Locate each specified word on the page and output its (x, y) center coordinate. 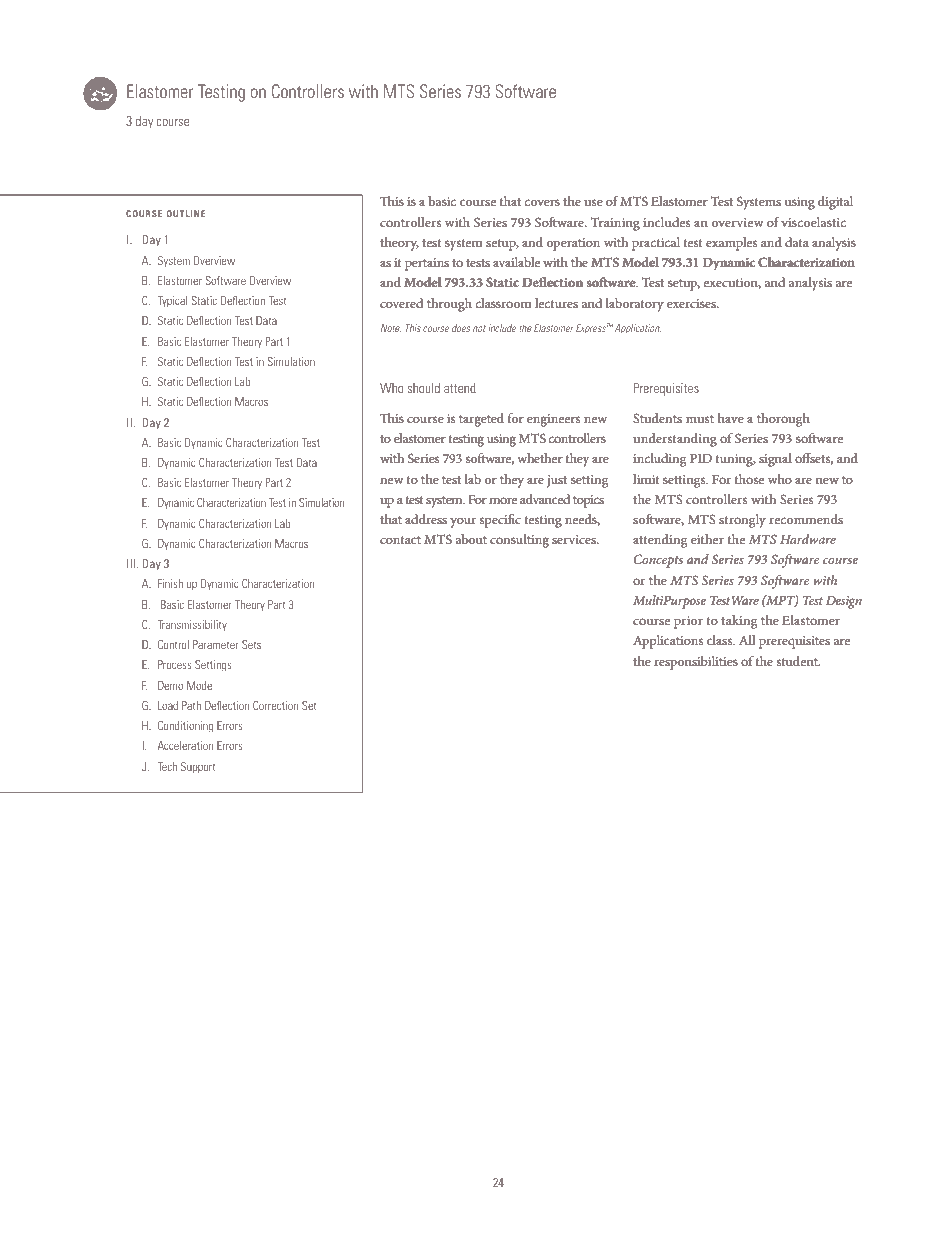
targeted (481, 420)
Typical (172, 301)
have (730, 418)
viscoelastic (813, 222)
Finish (170, 583)
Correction (275, 705)
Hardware (808, 539)
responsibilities (696, 663)
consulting (519, 541)
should (423, 388)
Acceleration (185, 745)
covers (542, 202)
